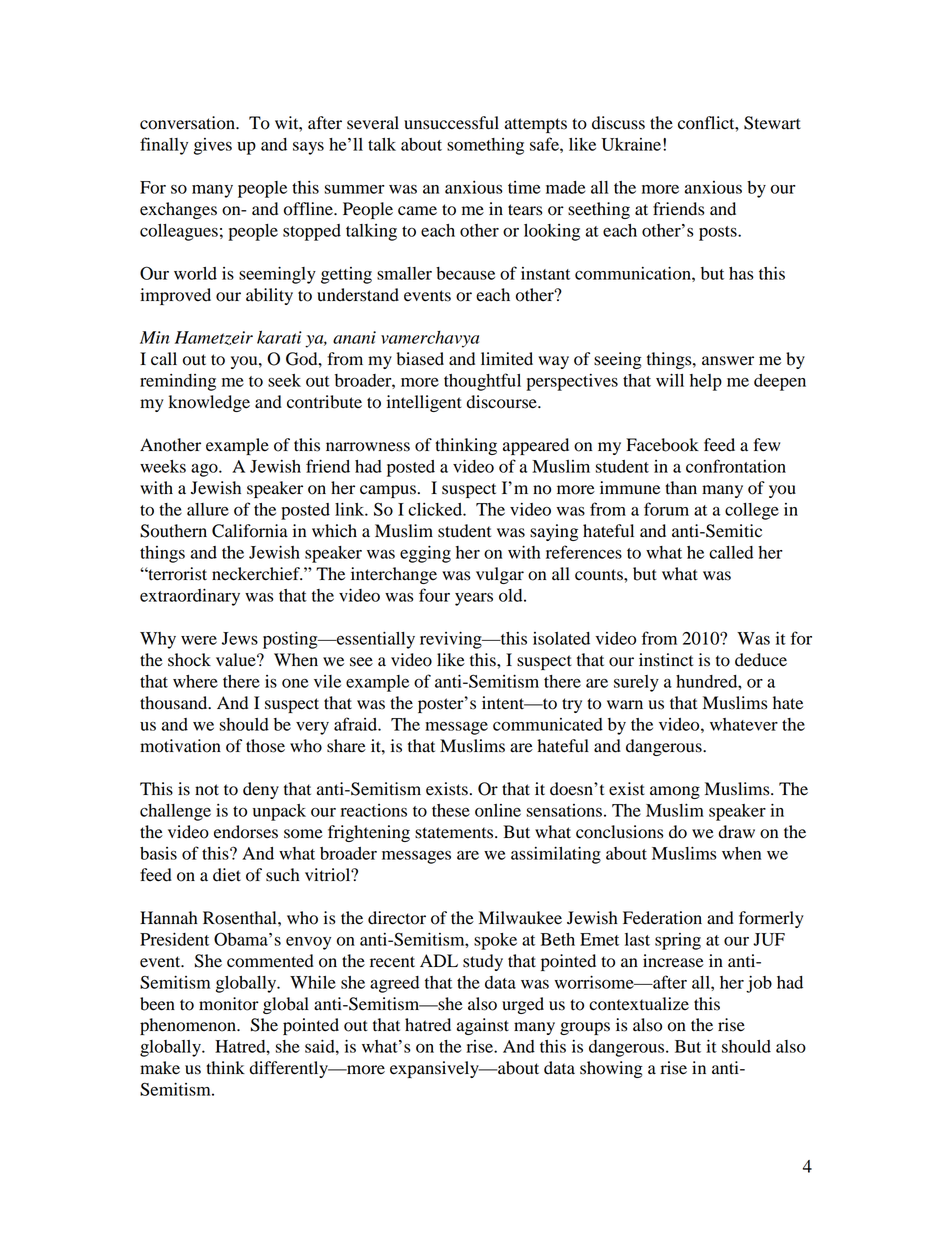 The image size is (952, 1233). Describe the element at coordinates (209, 403) in the screenshot. I see `knowledge` at that location.
